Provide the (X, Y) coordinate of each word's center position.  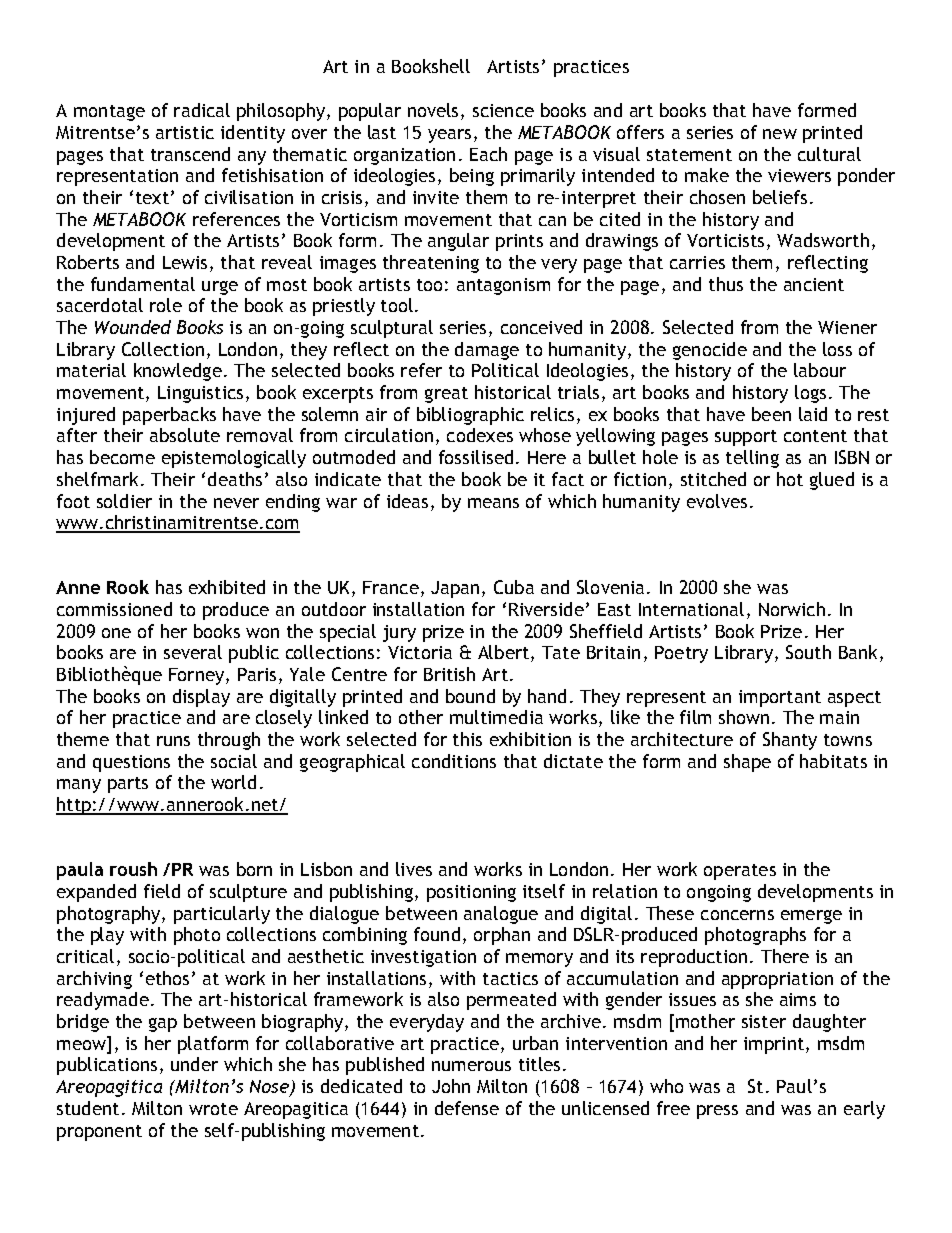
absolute (185, 435)
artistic (185, 132)
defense (467, 1108)
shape (747, 763)
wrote (213, 1109)
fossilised (476, 457)
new (780, 134)
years (449, 136)
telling (752, 459)
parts (128, 785)
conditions (454, 761)
